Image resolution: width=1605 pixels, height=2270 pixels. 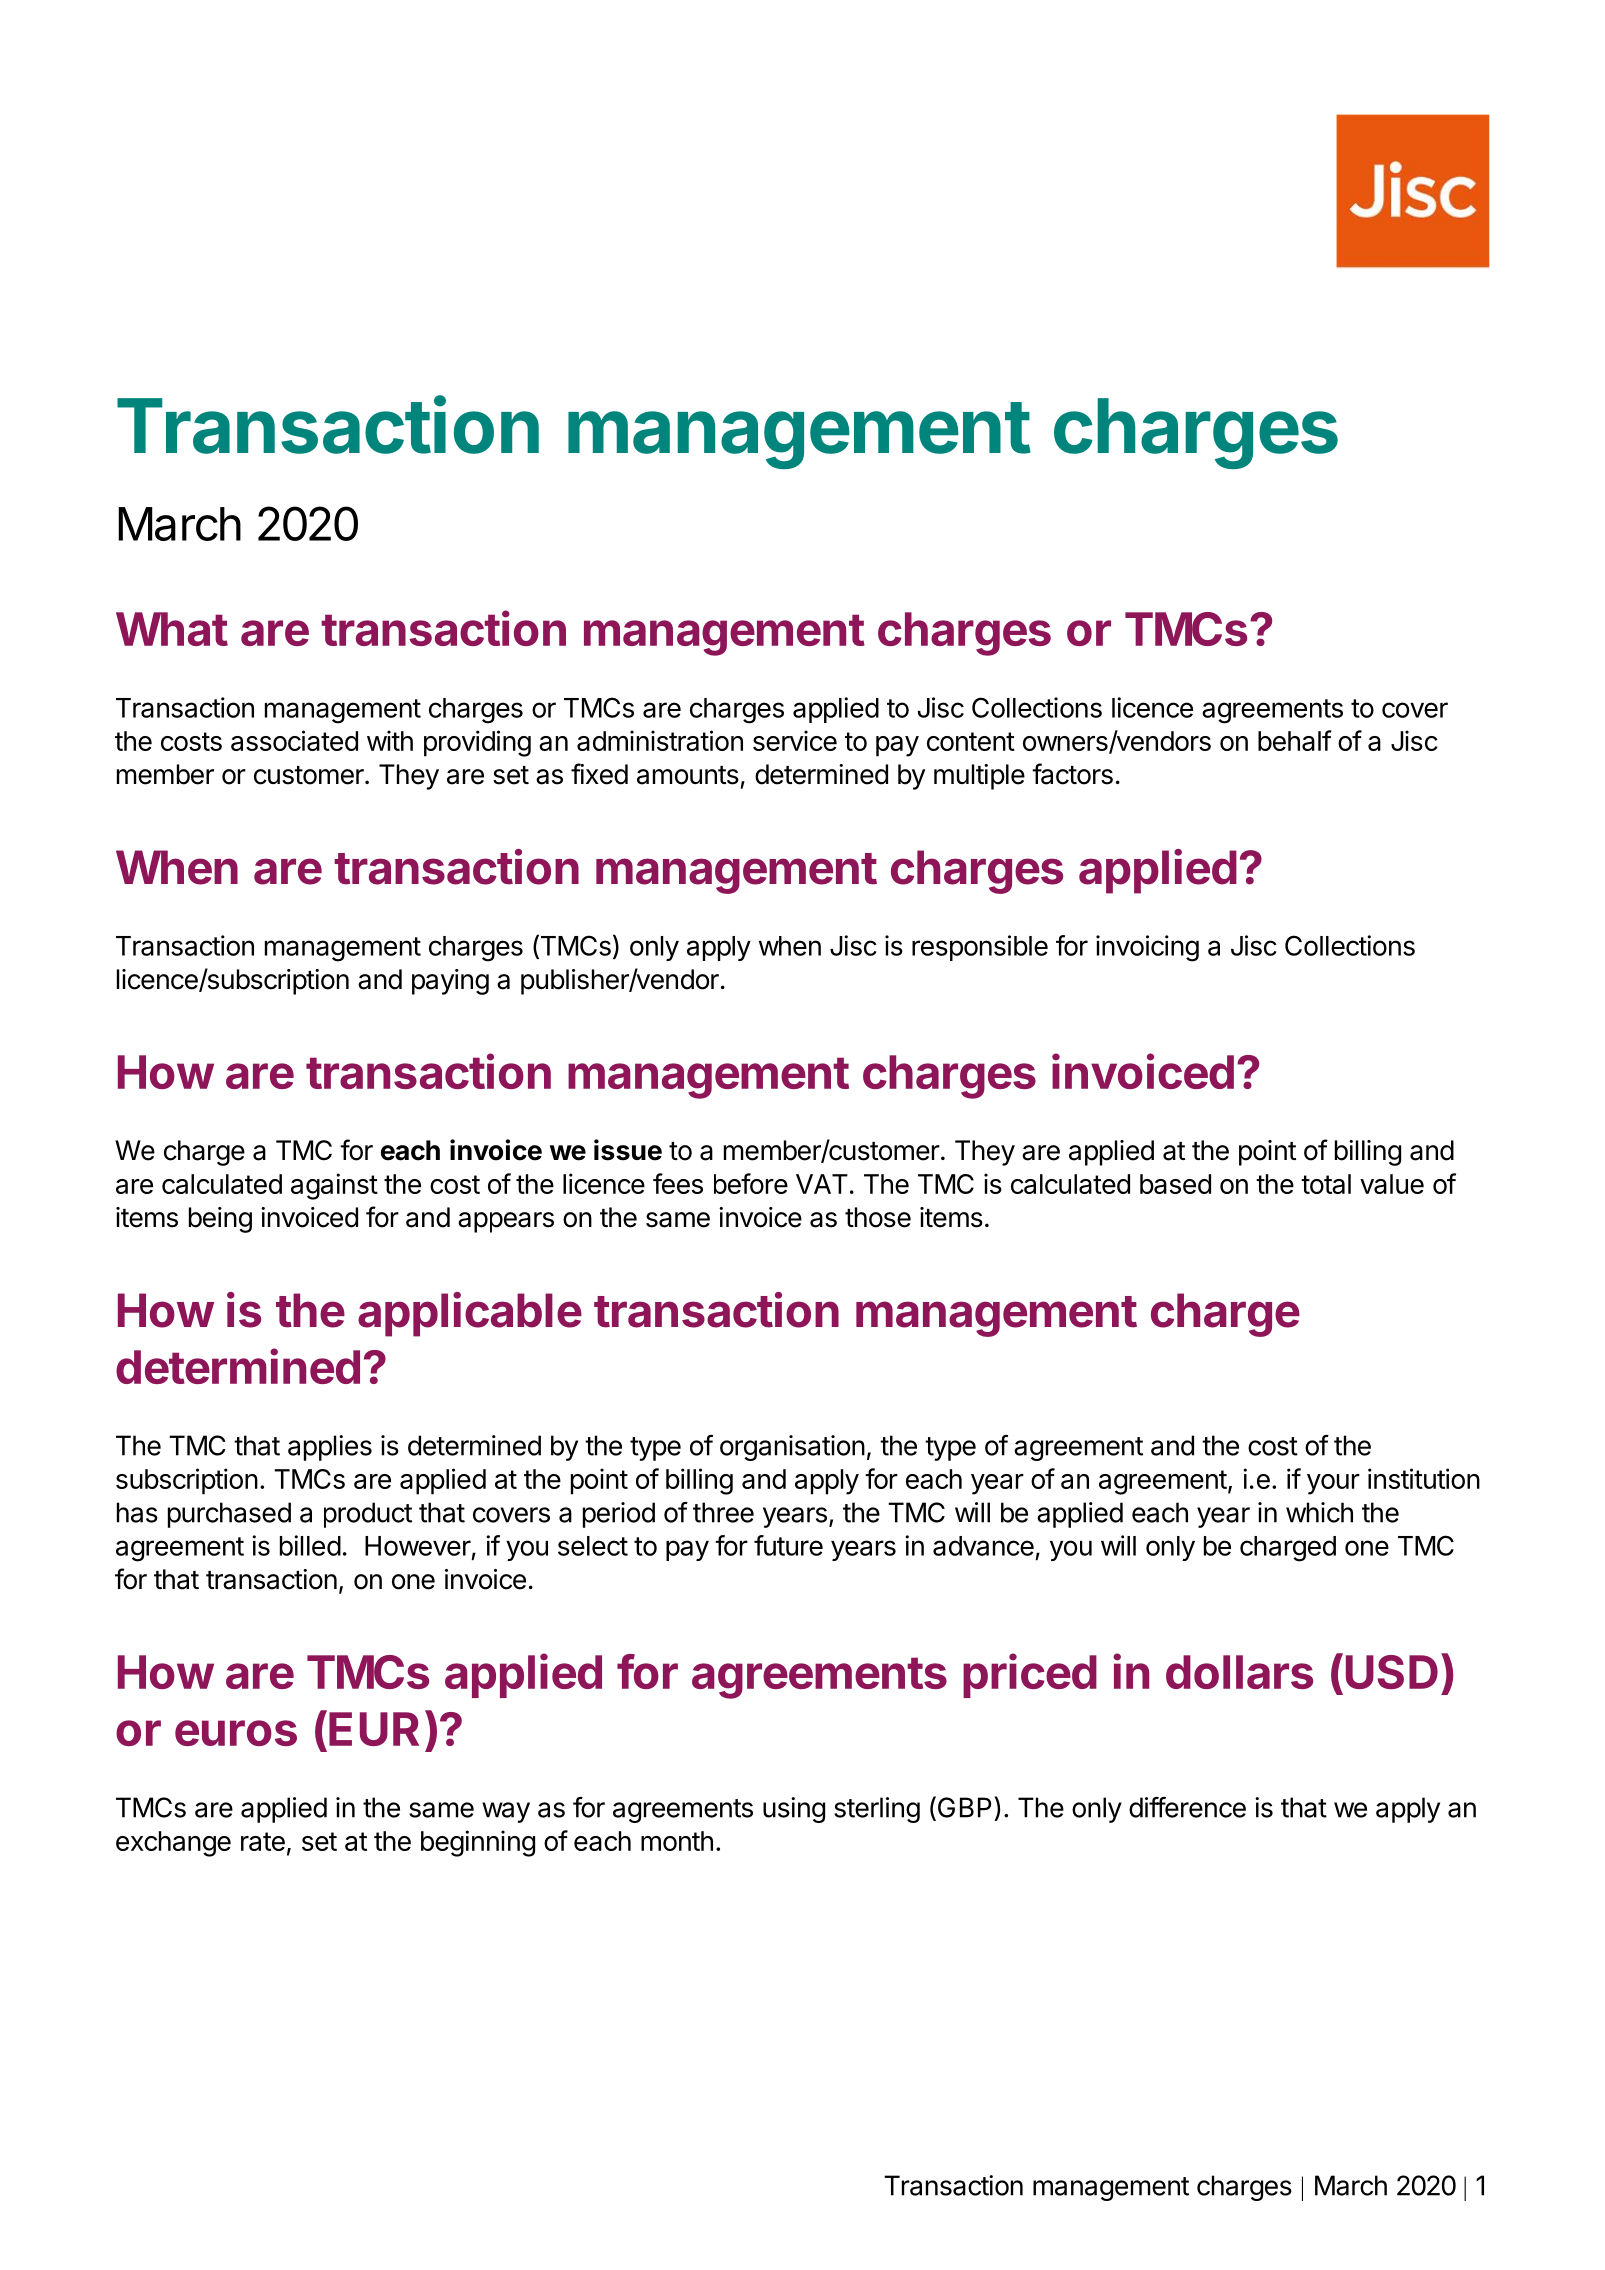 What do you see at coordinates (294, 740) in the screenshot?
I see `associated` at bounding box center [294, 740].
